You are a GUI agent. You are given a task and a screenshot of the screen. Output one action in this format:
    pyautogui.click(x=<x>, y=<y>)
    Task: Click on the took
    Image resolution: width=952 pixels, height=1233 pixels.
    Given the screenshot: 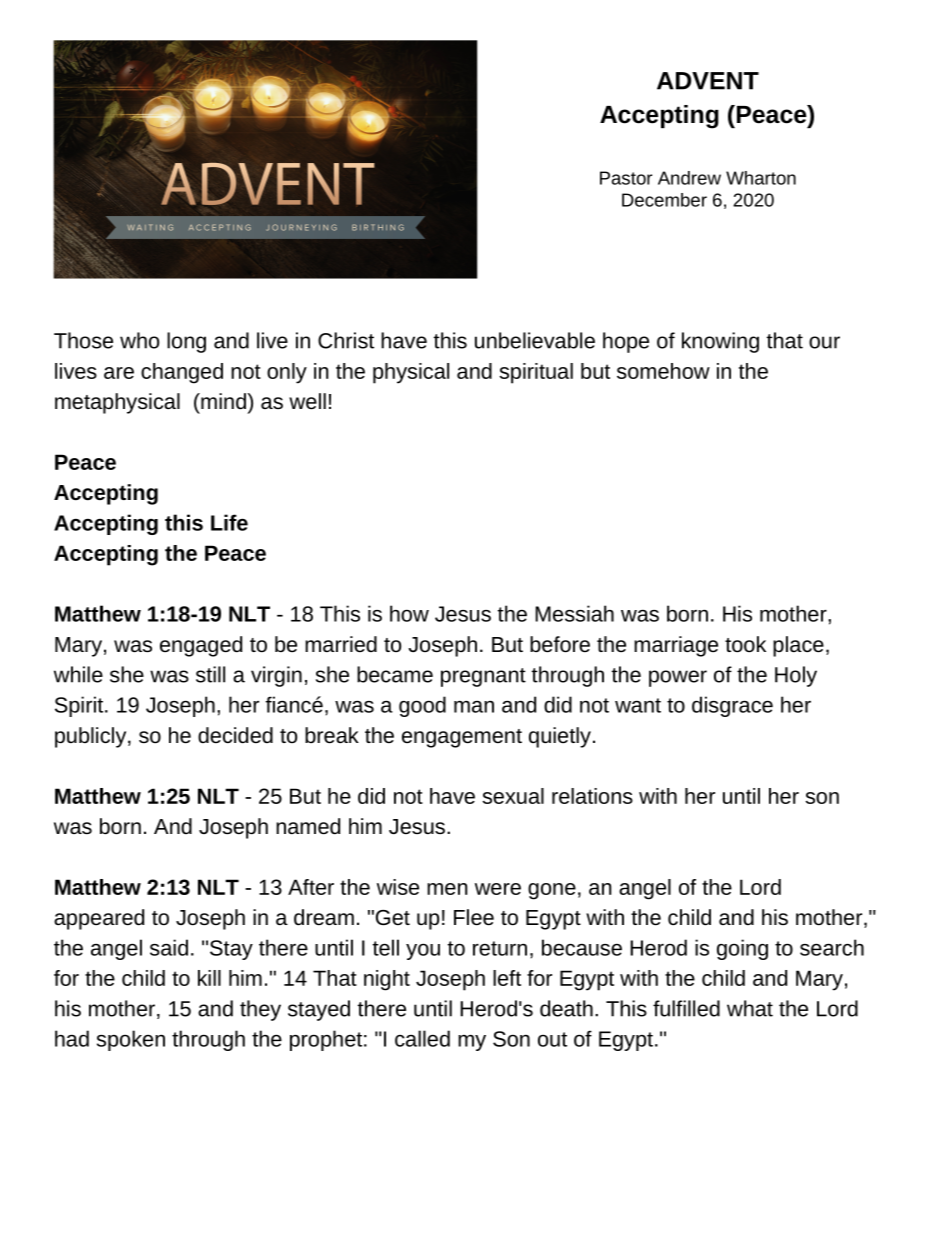 What is the action you would take?
    pyautogui.click(x=745, y=644)
